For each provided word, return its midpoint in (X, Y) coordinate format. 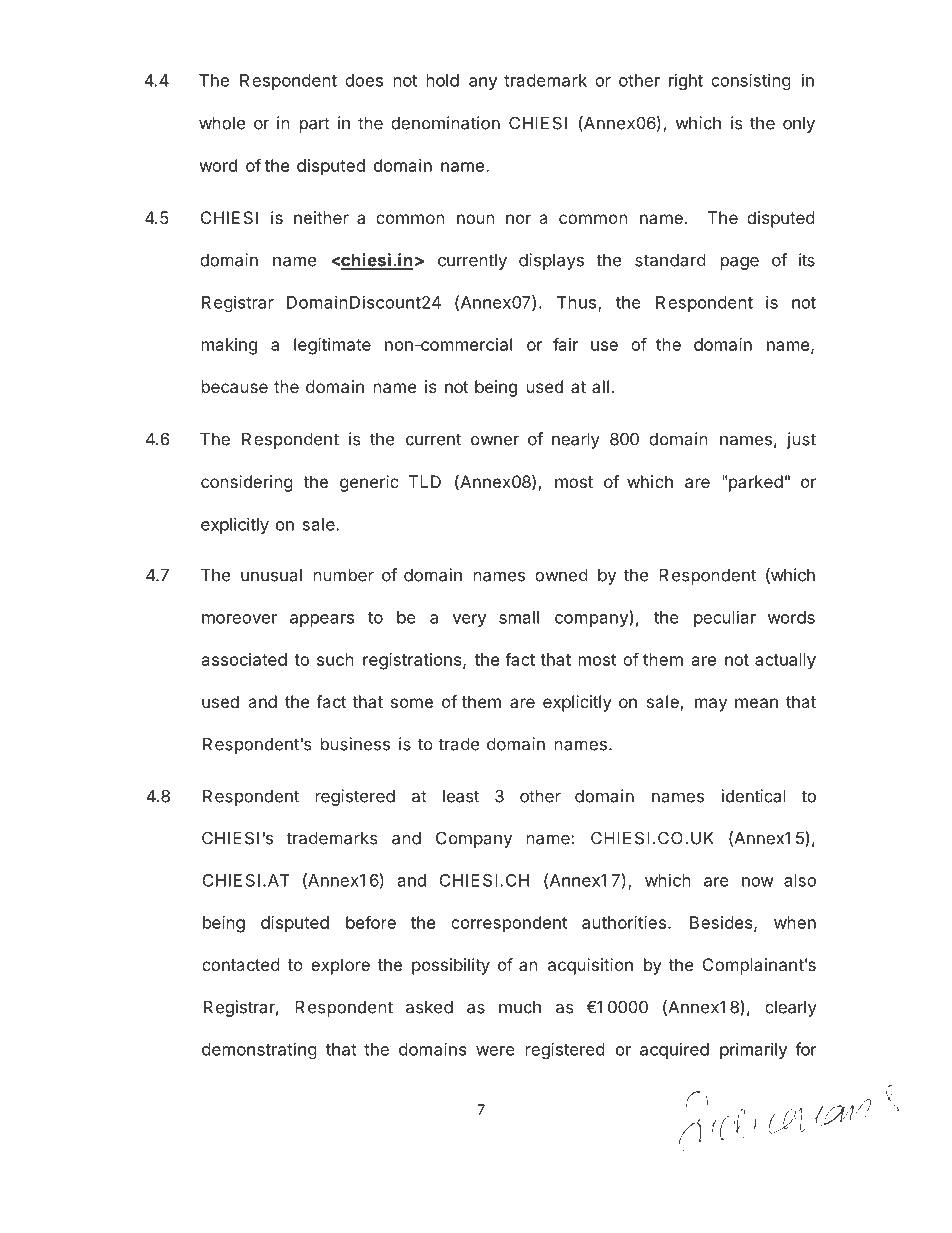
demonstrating (259, 1050)
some (412, 703)
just (801, 440)
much (520, 1007)
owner (495, 440)
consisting (751, 81)
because (235, 386)
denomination (445, 123)
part (315, 125)
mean (756, 703)
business (355, 744)
